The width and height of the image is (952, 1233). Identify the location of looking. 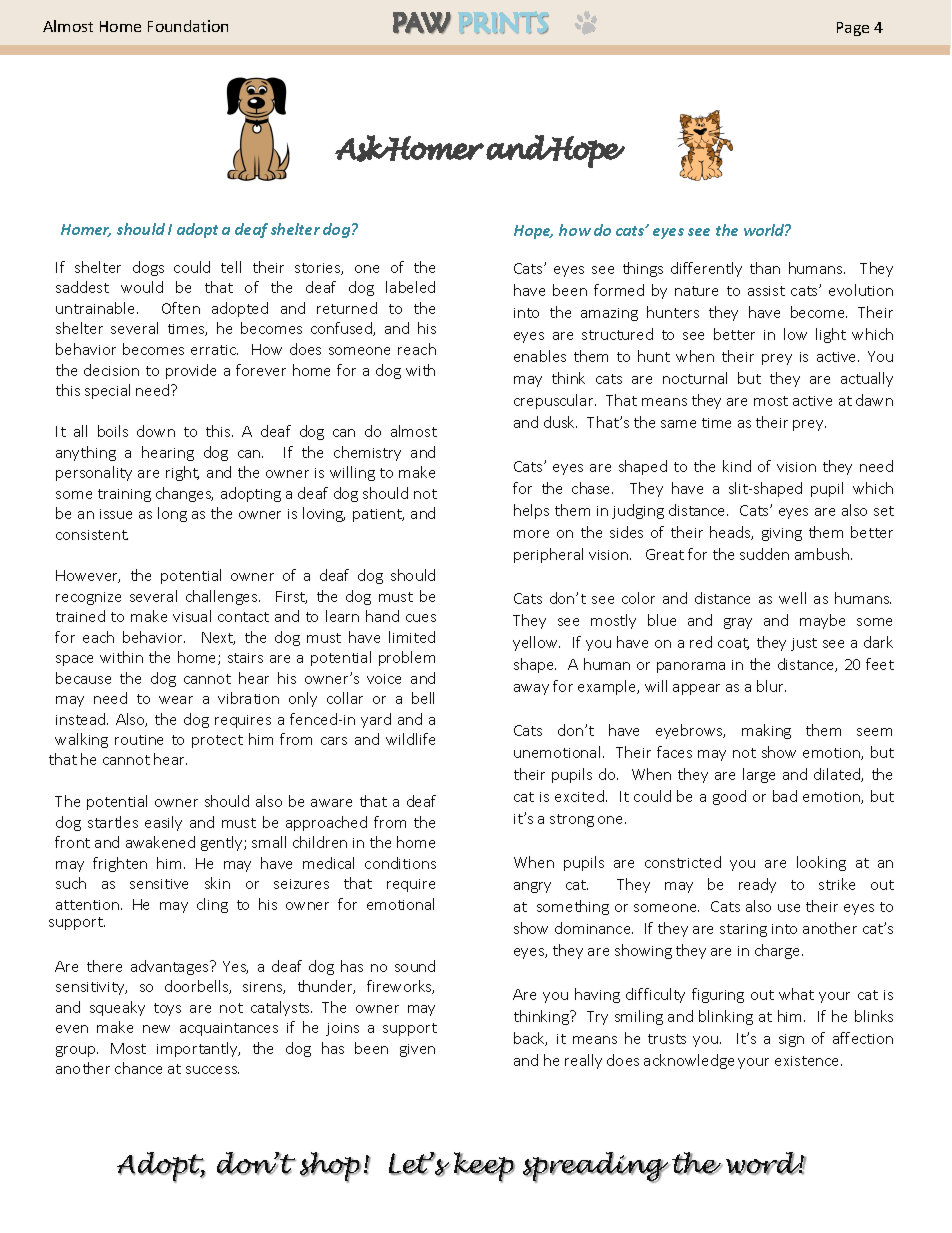
(821, 863).
